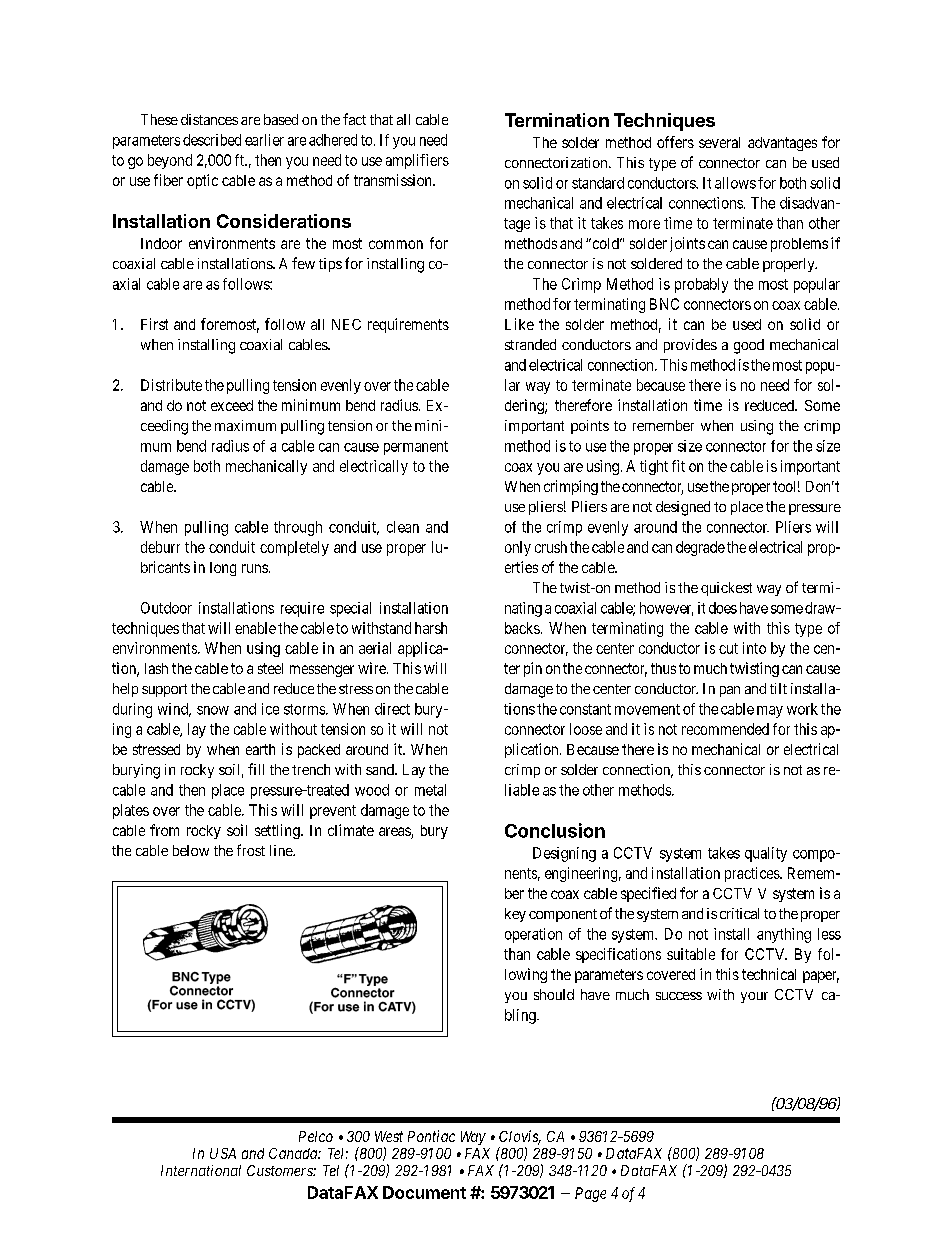 This image has height=1233, width=952. I want to click on amplifiers, so click(417, 161).
